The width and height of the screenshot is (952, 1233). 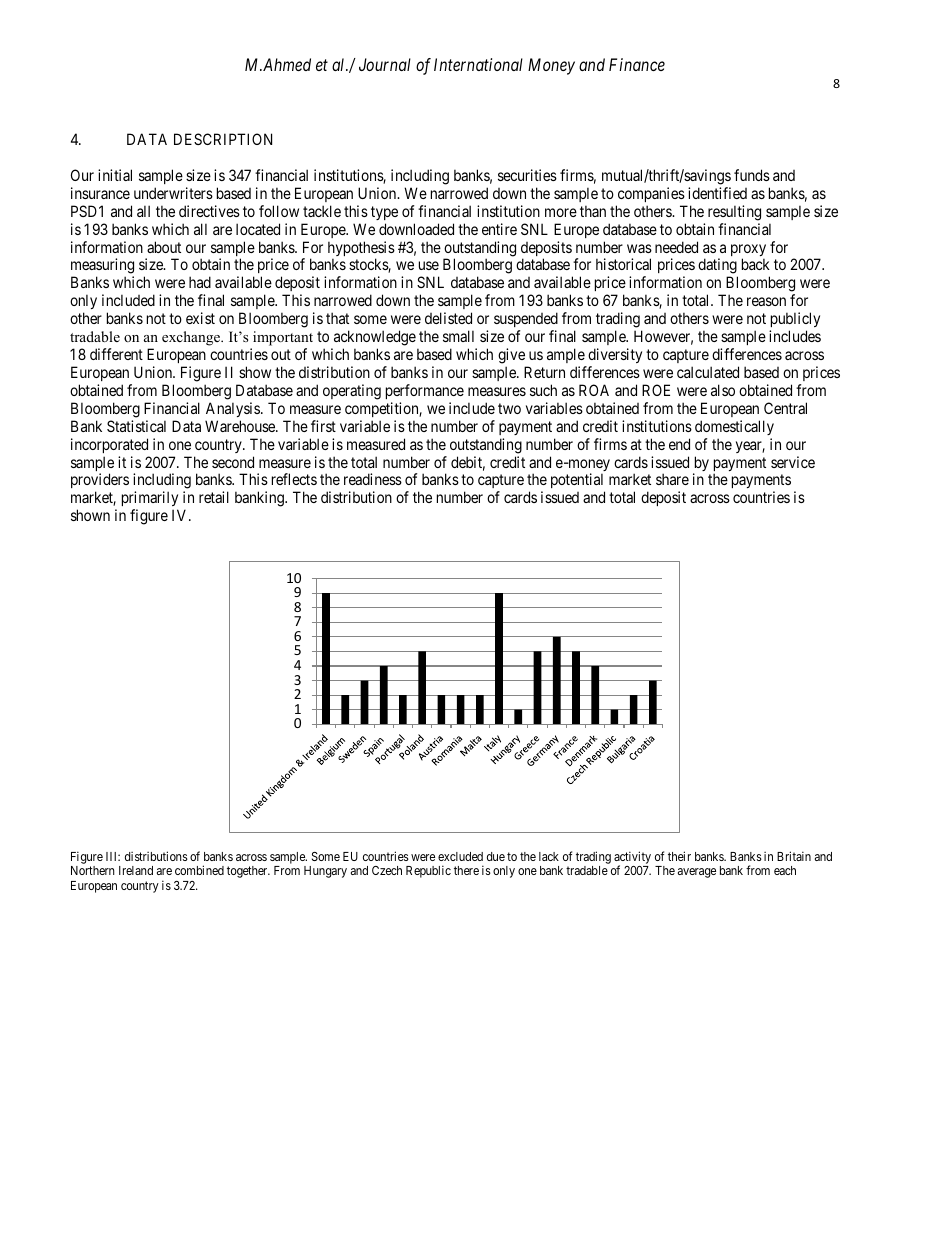 What do you see at coordinates (708, 372) in the screenshot?
I see `calculated` at bounding box center [708, 372].
